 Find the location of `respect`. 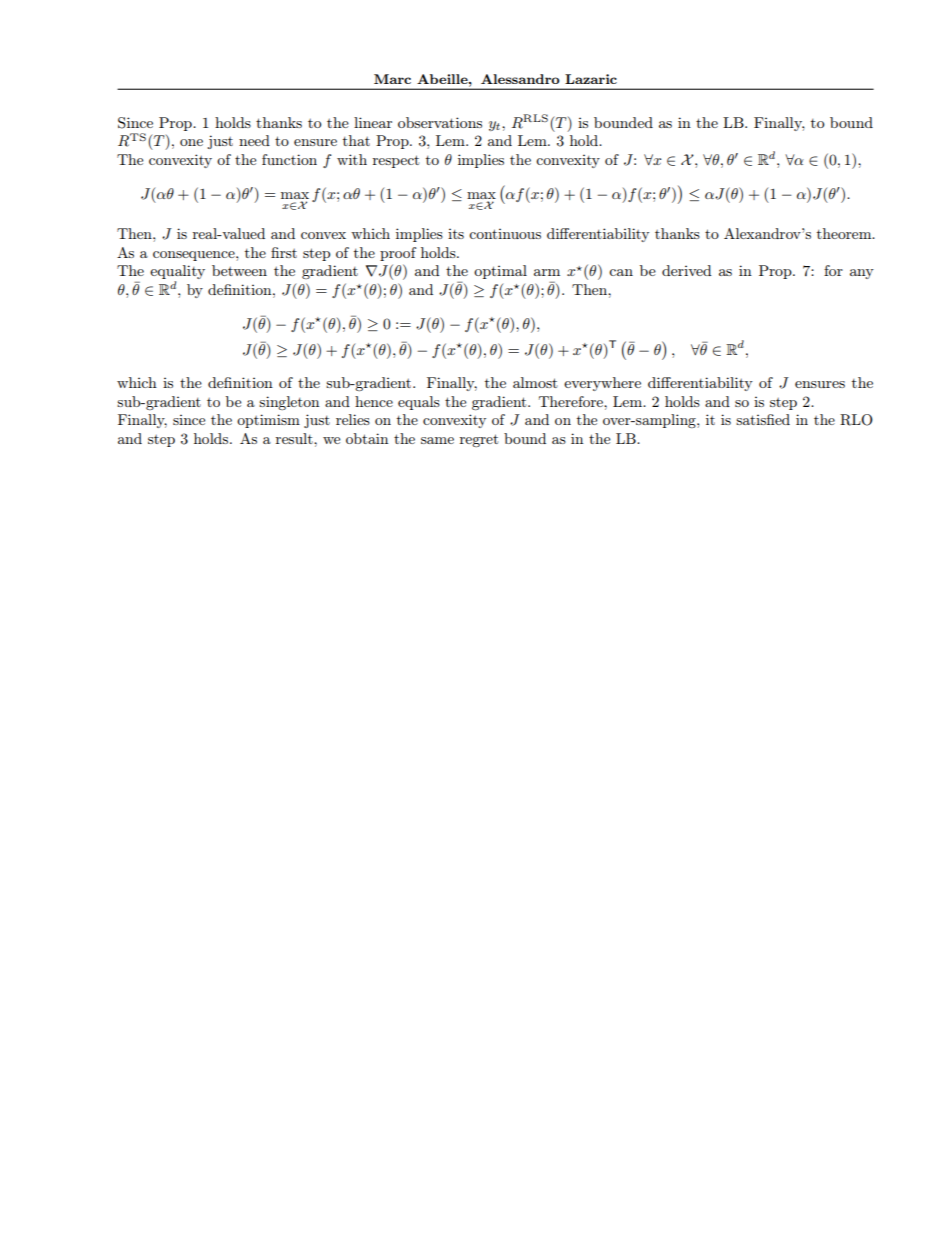

respect is located at coordinates (396, 161).
